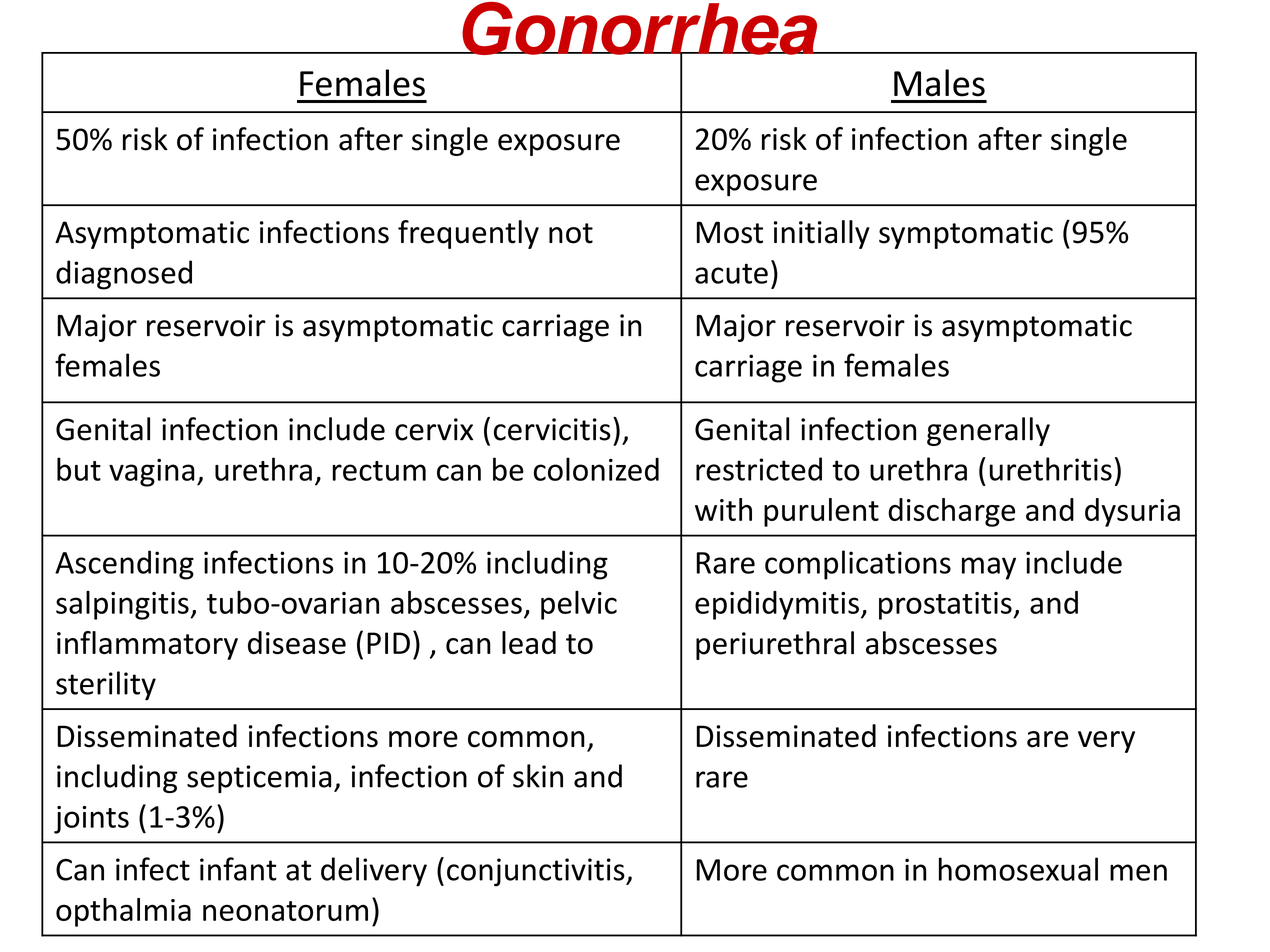 The height and width of the screenshot is (952, 1270). Describe the element at coordinates (238, 869) in the screenshot. I see `infant` at that location.
